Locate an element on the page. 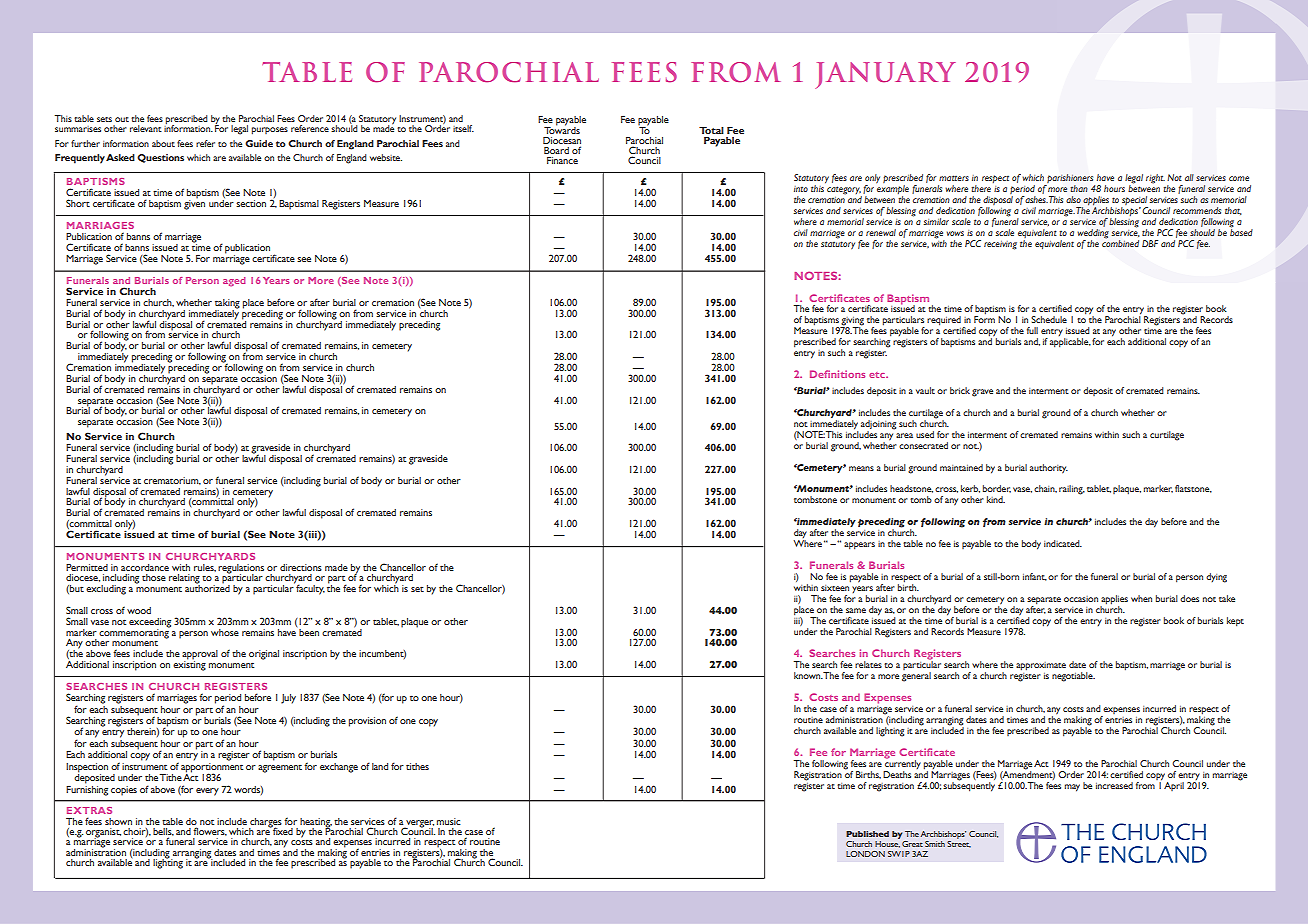 The width and height of the image is (1308, 924). charges is located at coordinates (265, 823).
